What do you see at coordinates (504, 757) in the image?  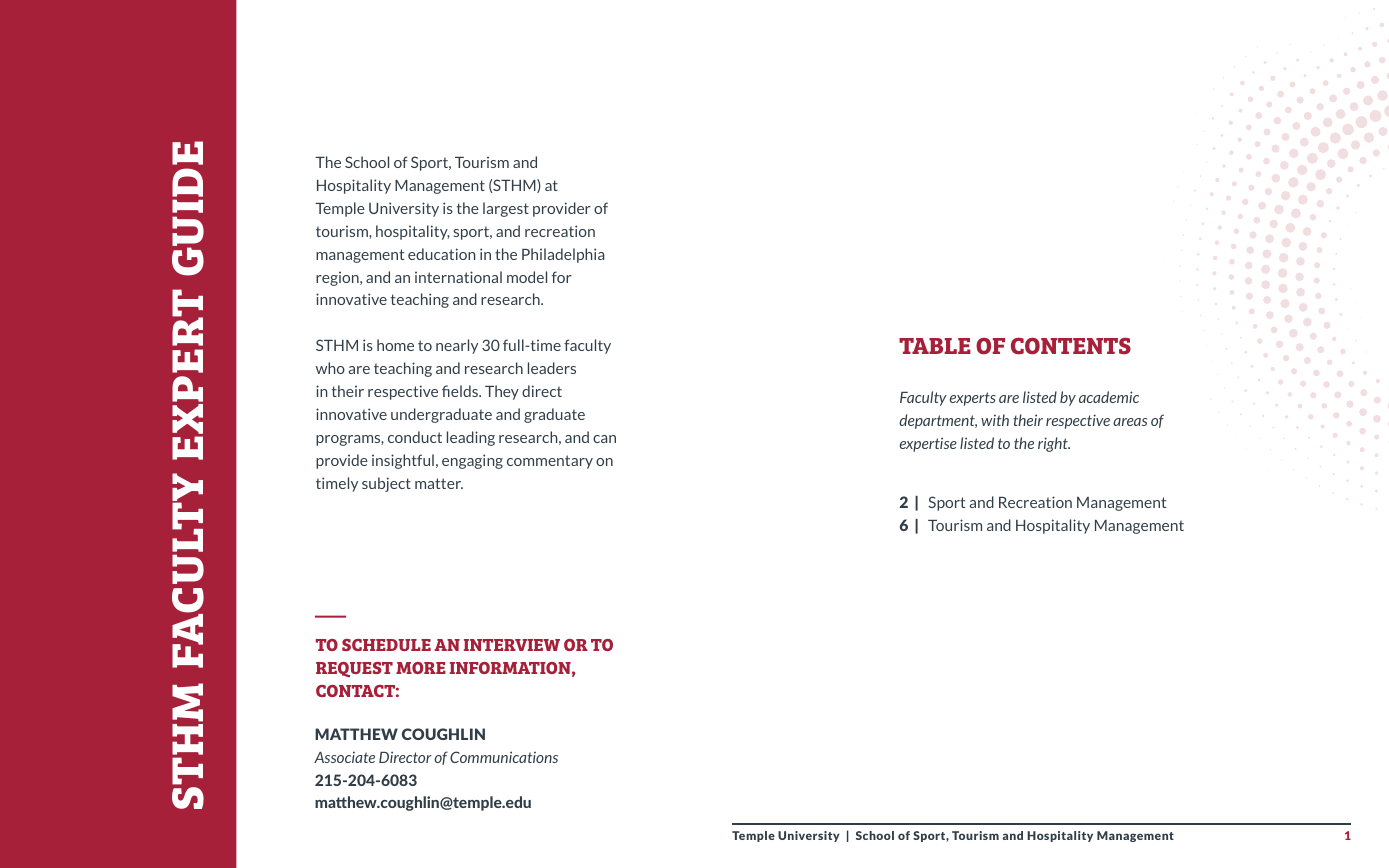 I see `Communications` at bounding box center [504, 757].
